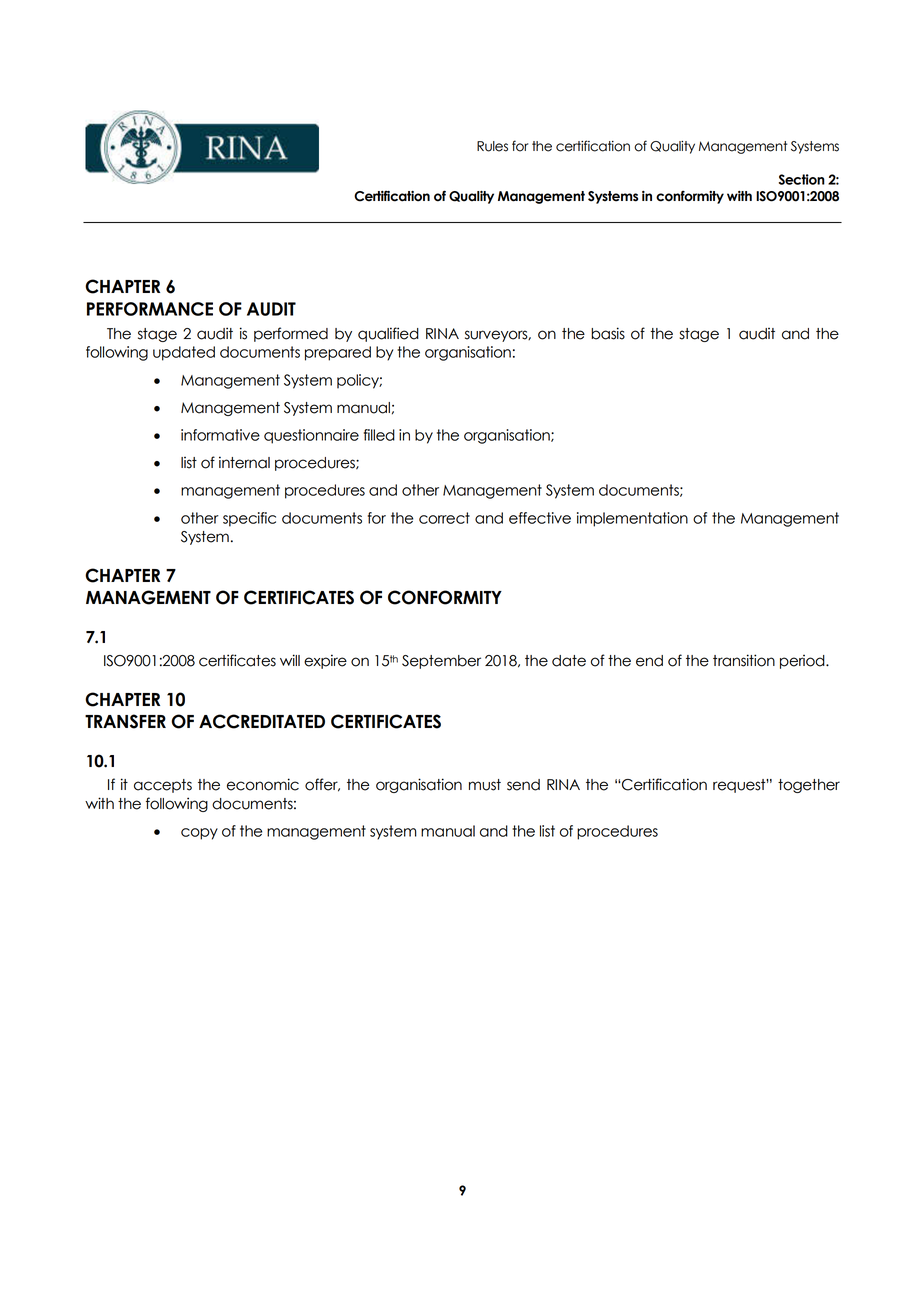  Describe the element at coordinates (608, 333) in the screenshot. I see `basis` at that location.
